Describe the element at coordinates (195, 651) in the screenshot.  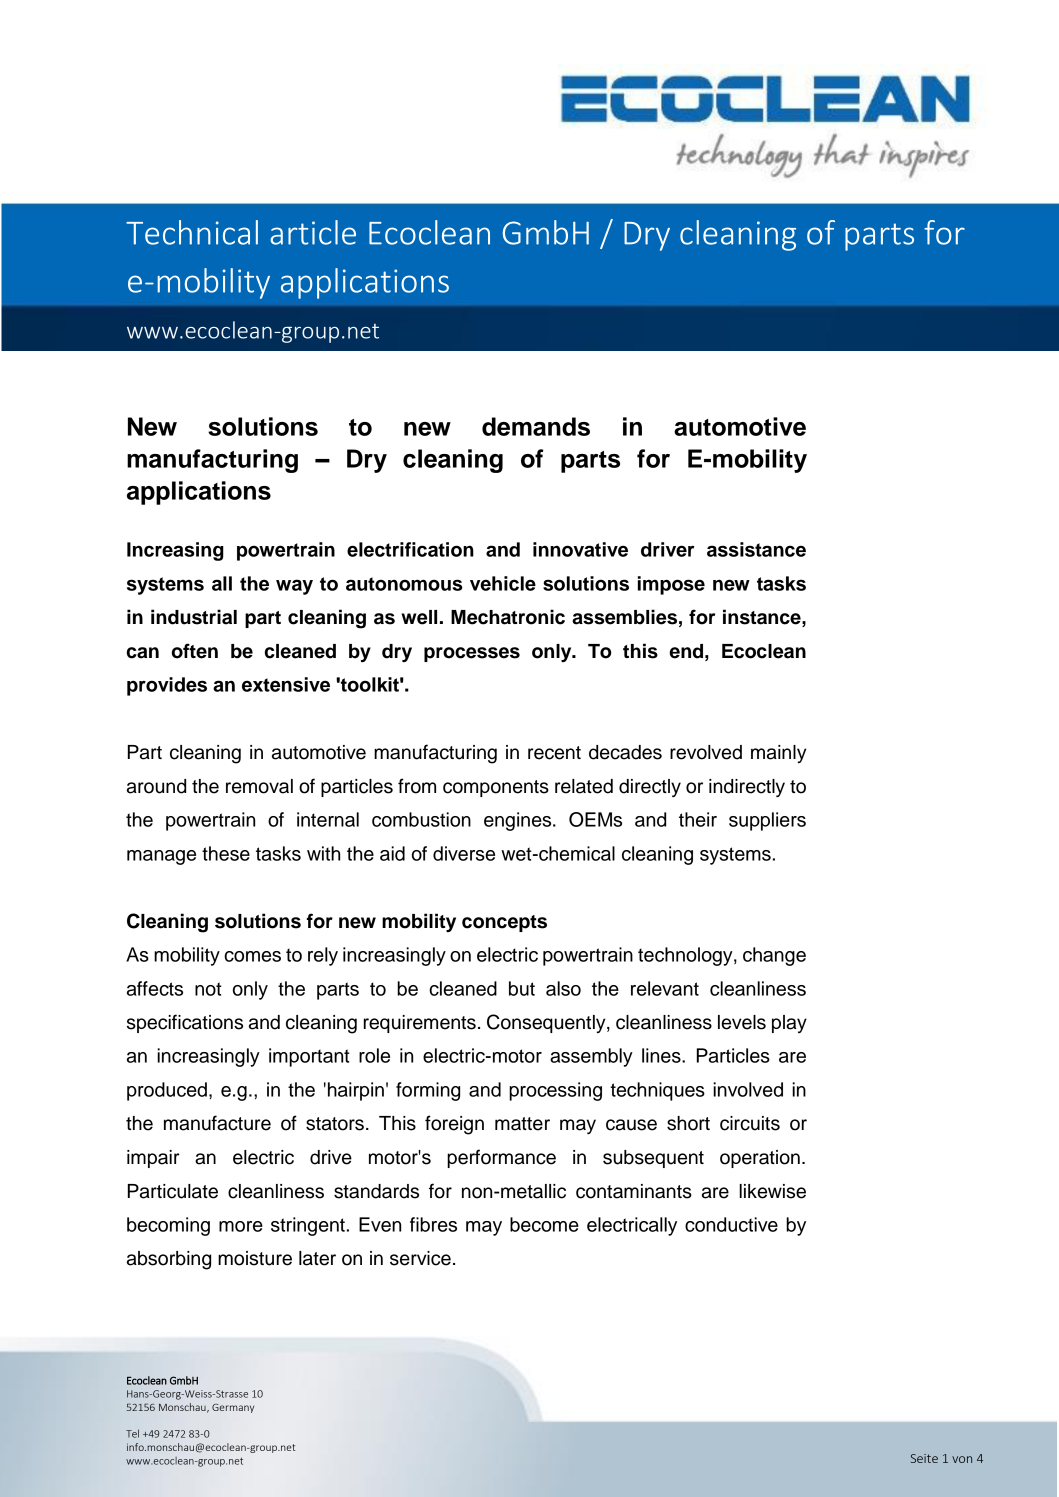
I see `often` at that location.
